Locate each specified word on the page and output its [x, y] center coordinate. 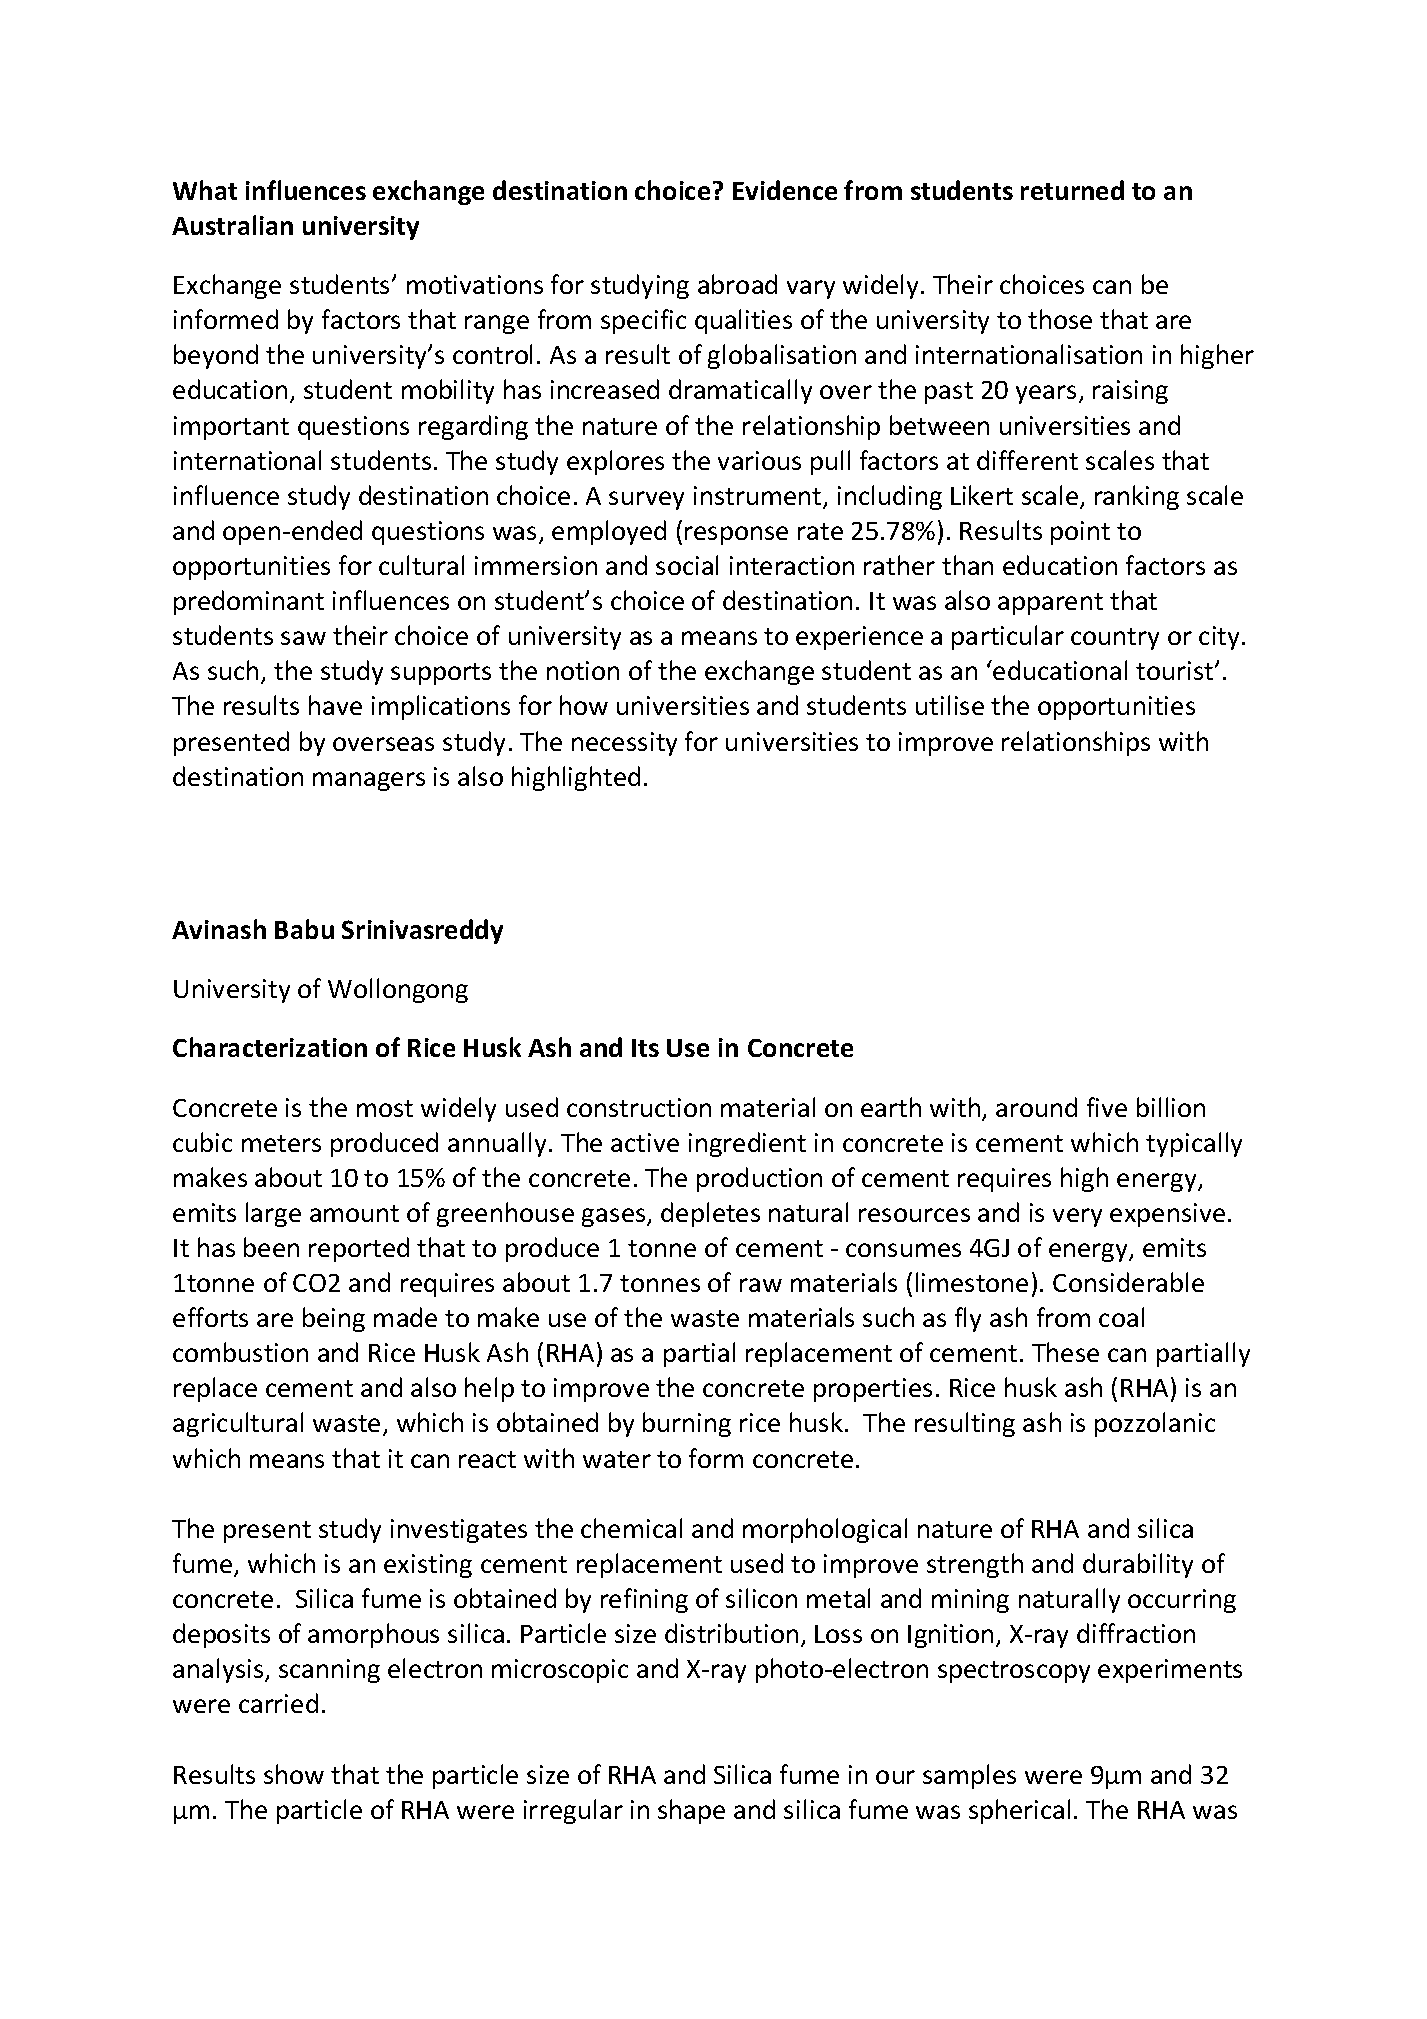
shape [691, 1811]
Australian [232, 225]
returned [1072, 190]
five [1107, 1107]
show [294, 1774]
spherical [1019, 1811]
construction [639, 1107]
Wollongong [398, 990]
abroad [737, 284]
